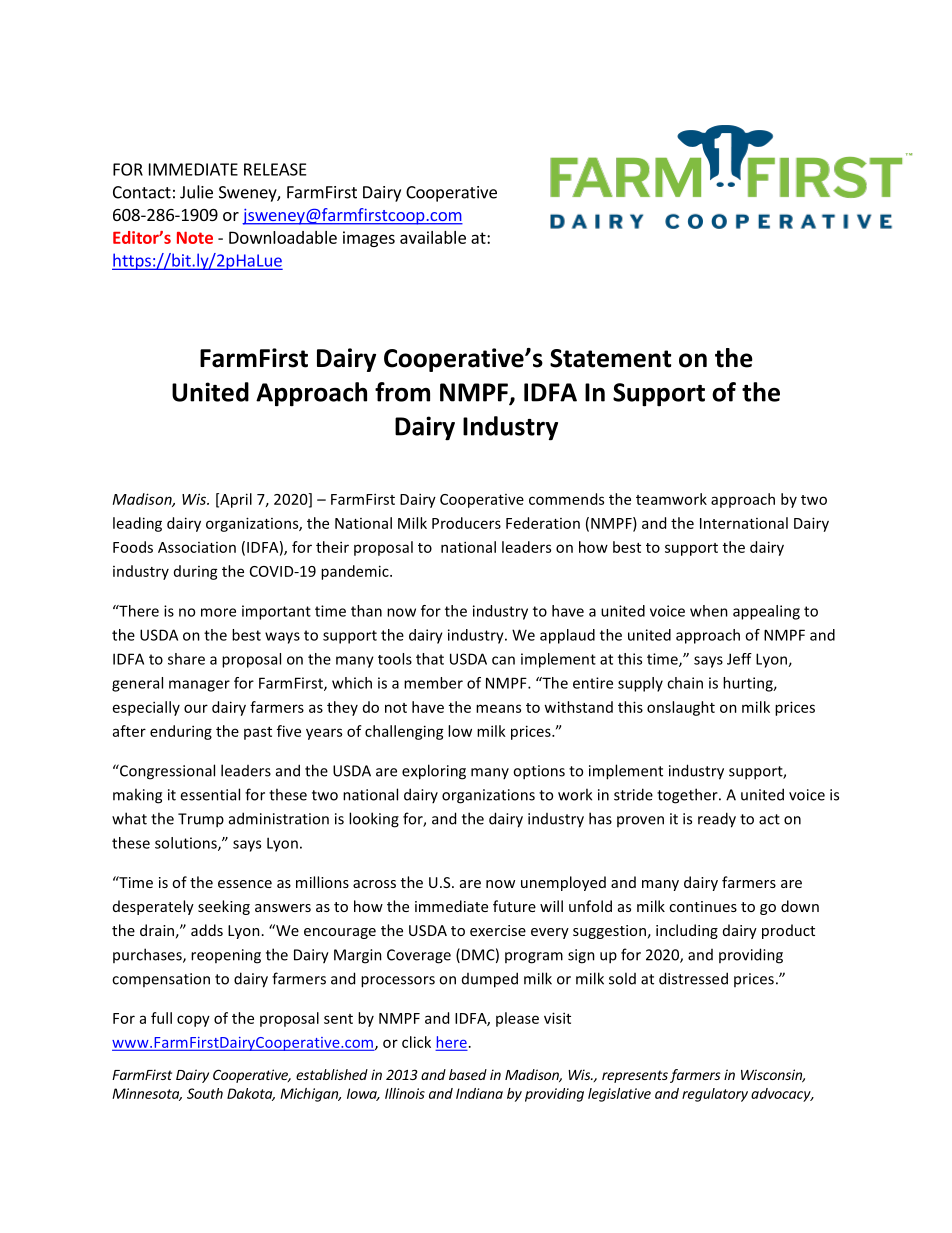  What do you see at coordinates (610, 358) in the document?
I see `Statement` at bounding box center [610, 358].
